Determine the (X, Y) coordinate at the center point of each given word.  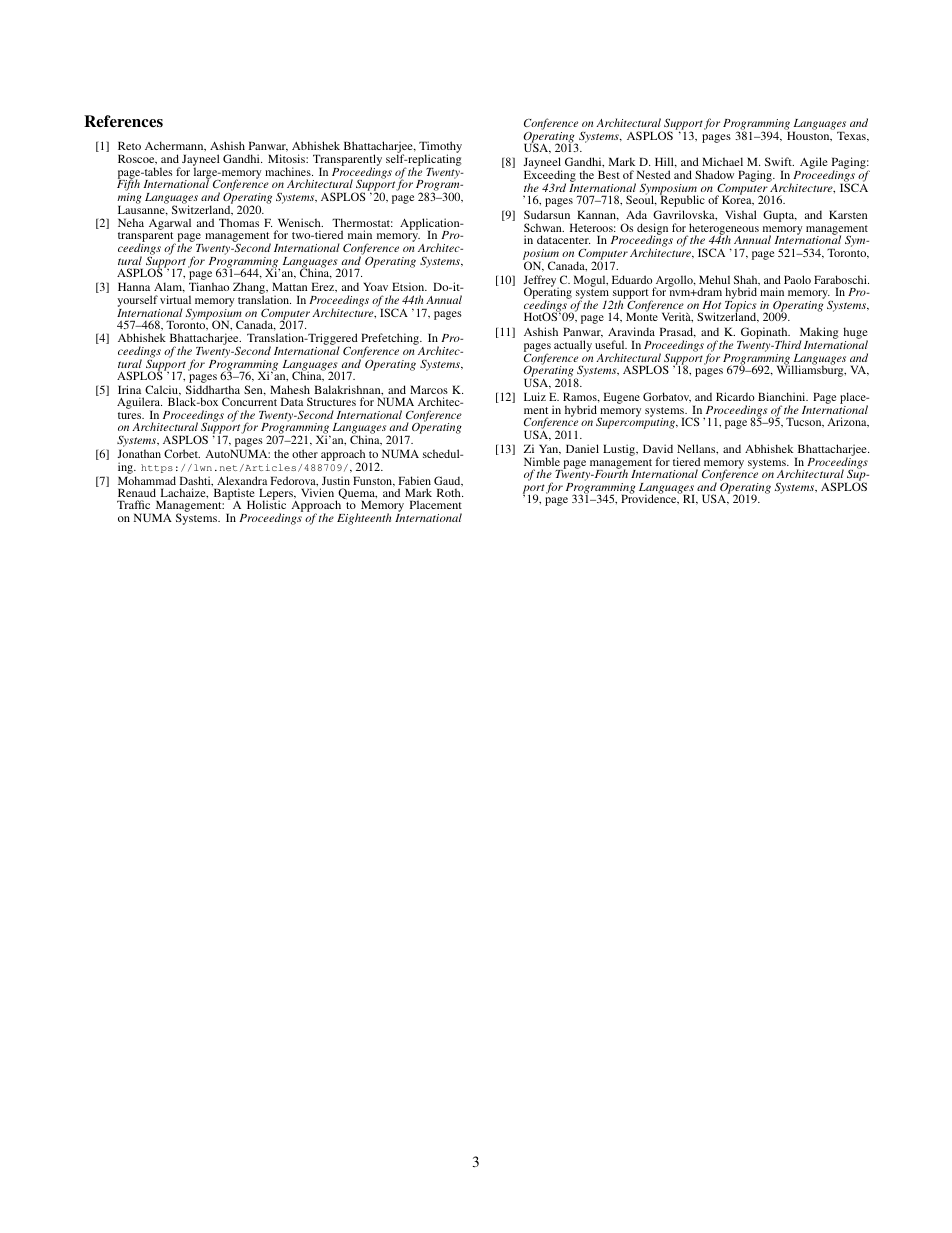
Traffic (133, 504)
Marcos (429, 389)
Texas (852, 136)
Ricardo (735, 396)
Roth (450, 491)
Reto (129, 145)
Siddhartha (213, 389)
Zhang (250, 289)
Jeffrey (541, 282)
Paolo (797, 279)
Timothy (440, 148)
